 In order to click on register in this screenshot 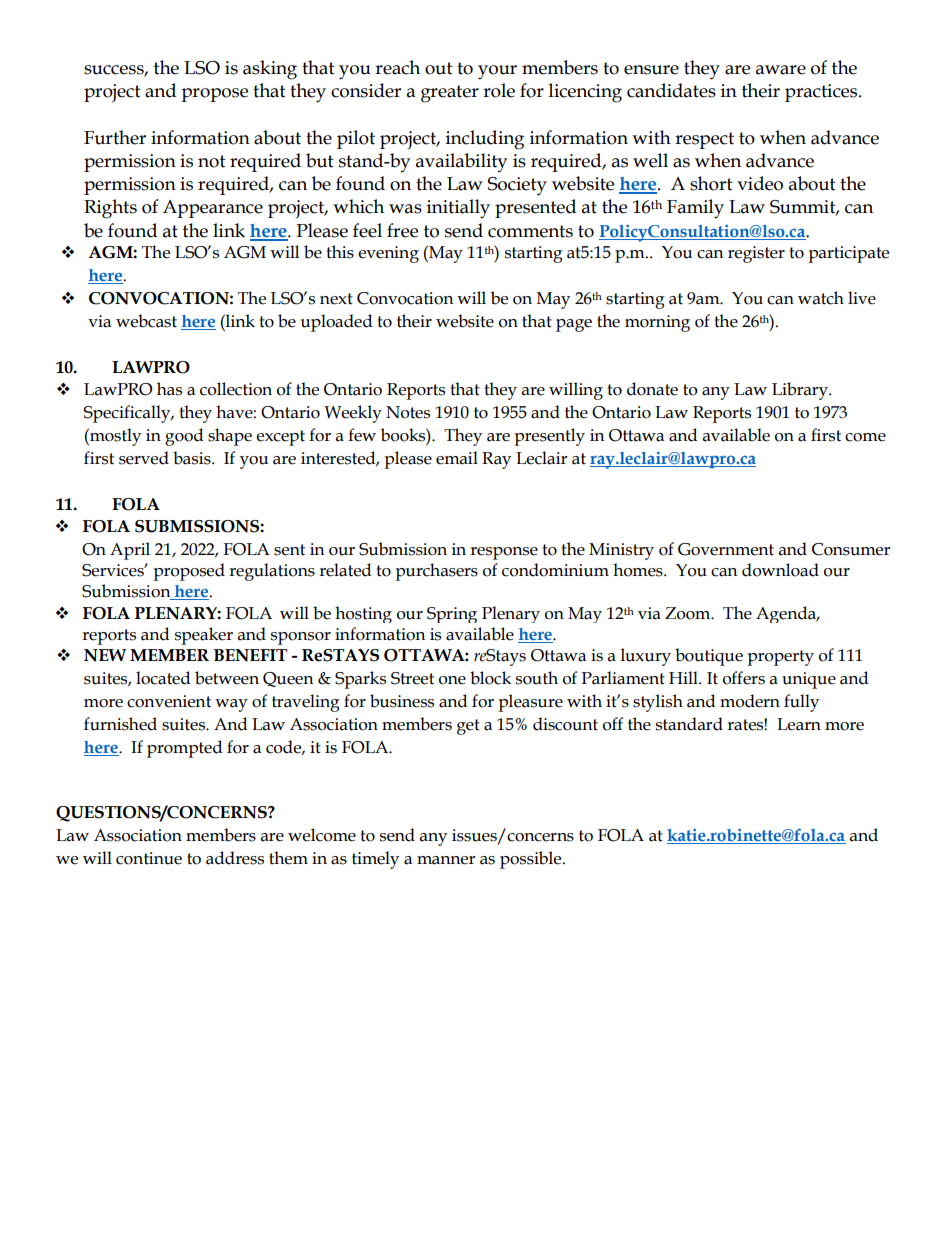, I will do `click(756, 254)`.
